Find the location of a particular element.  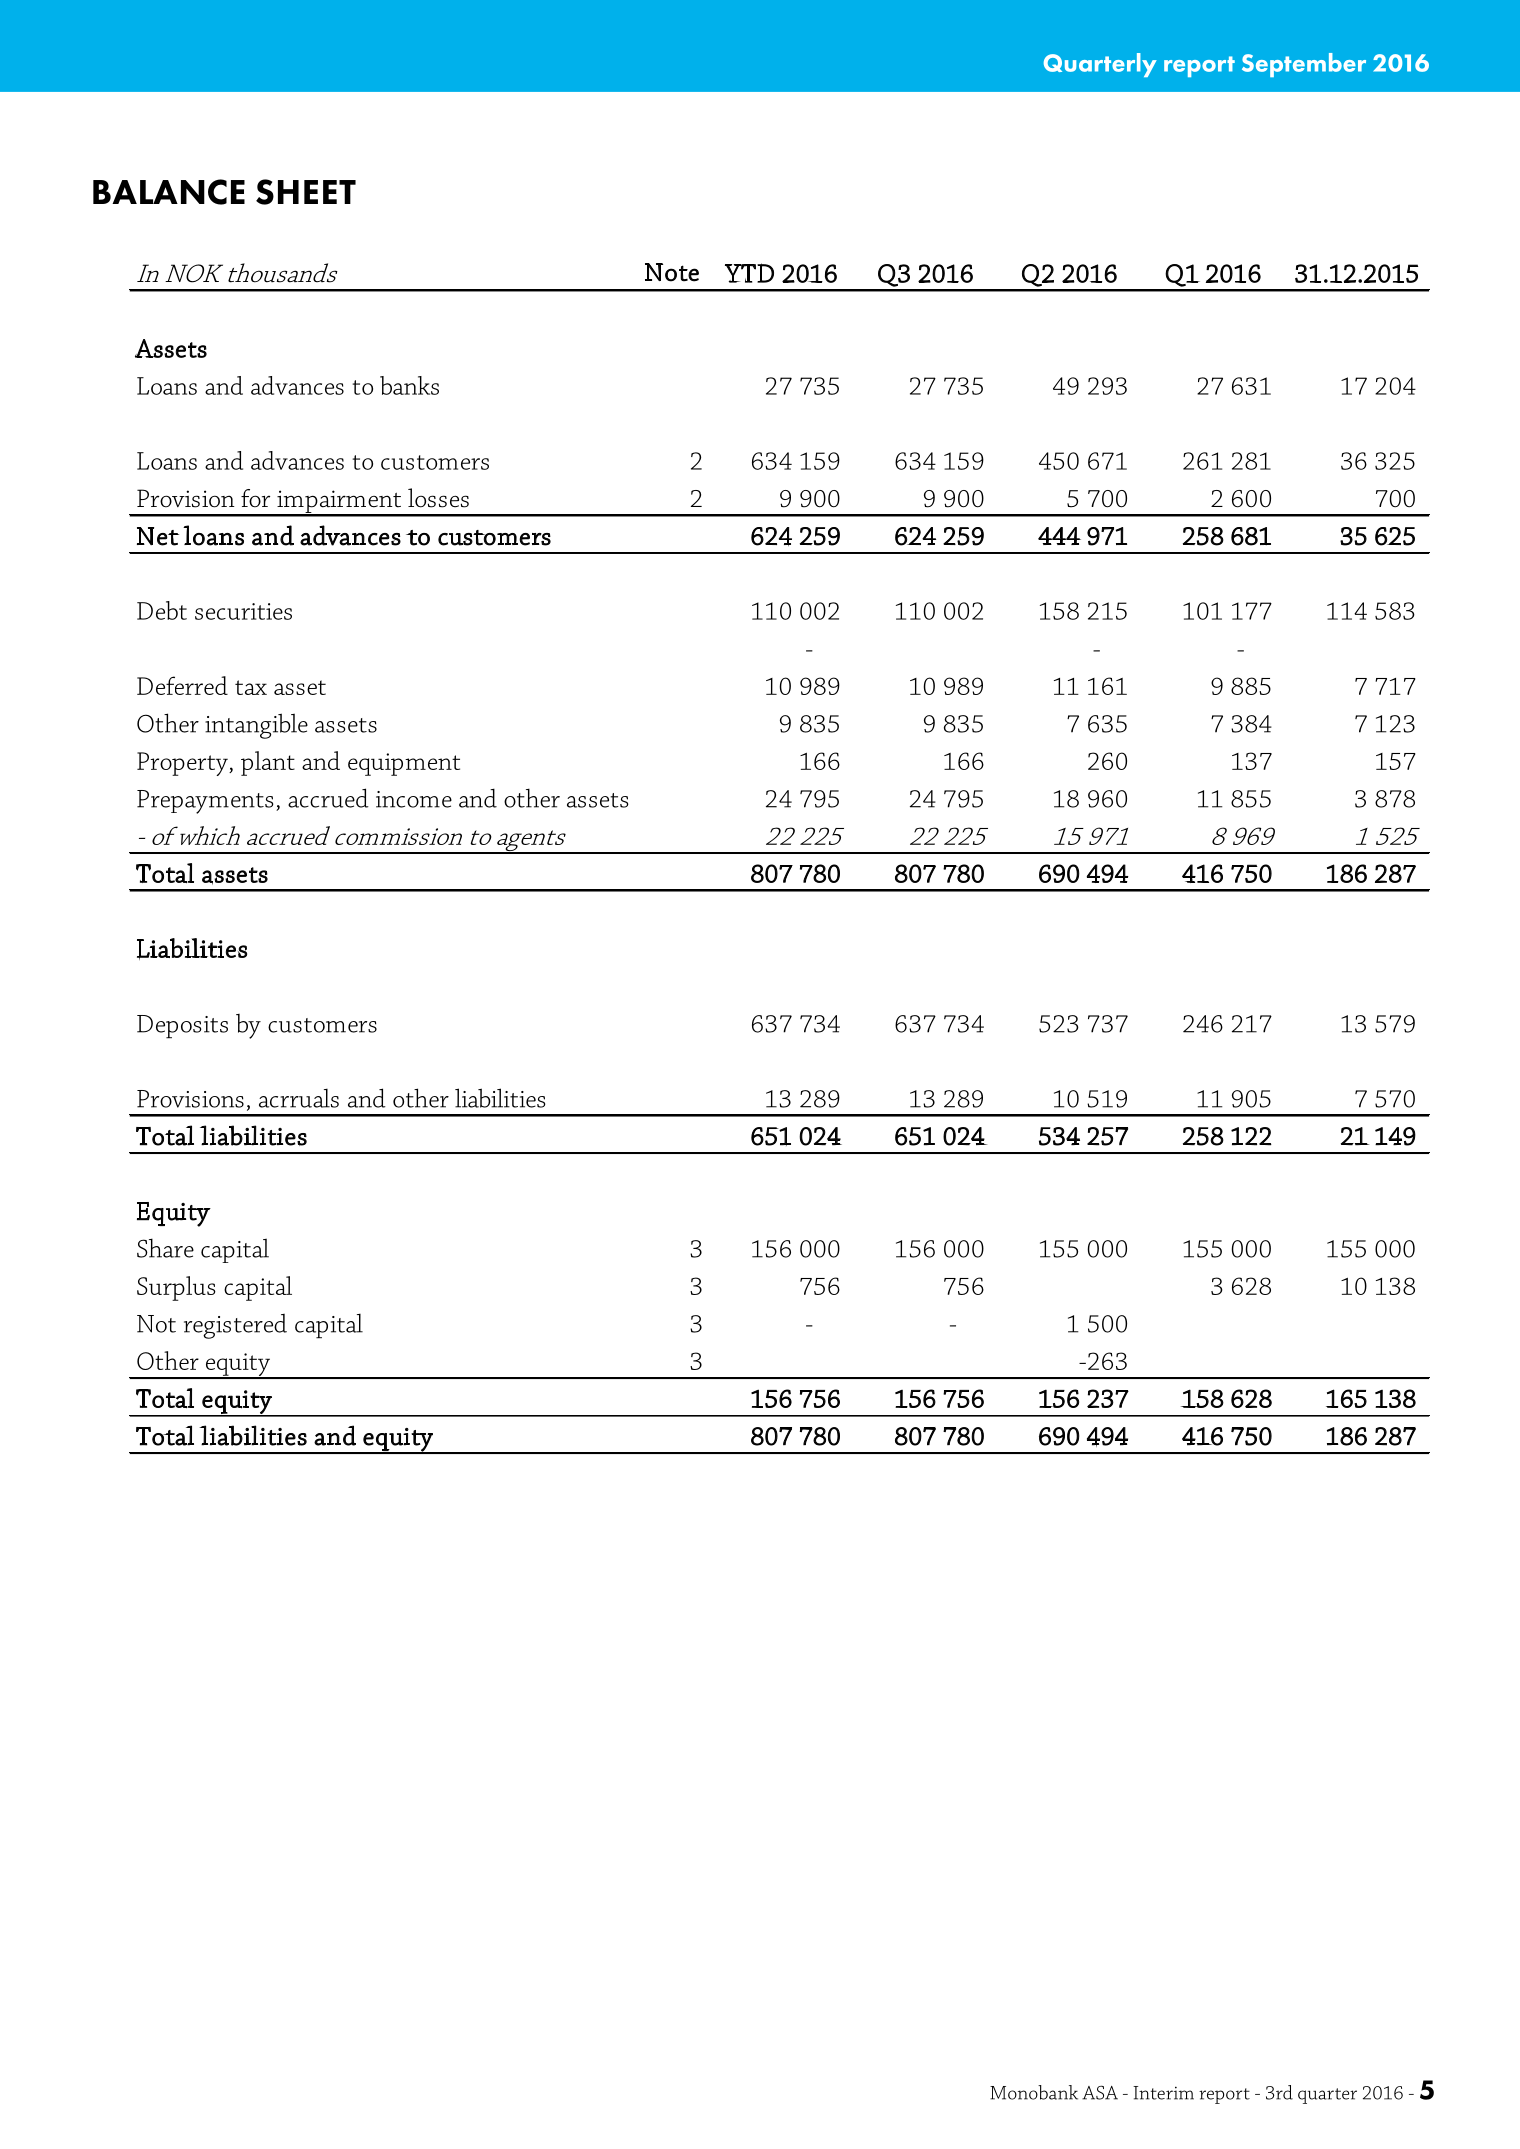

plant is located at coordinates (268, 763).
